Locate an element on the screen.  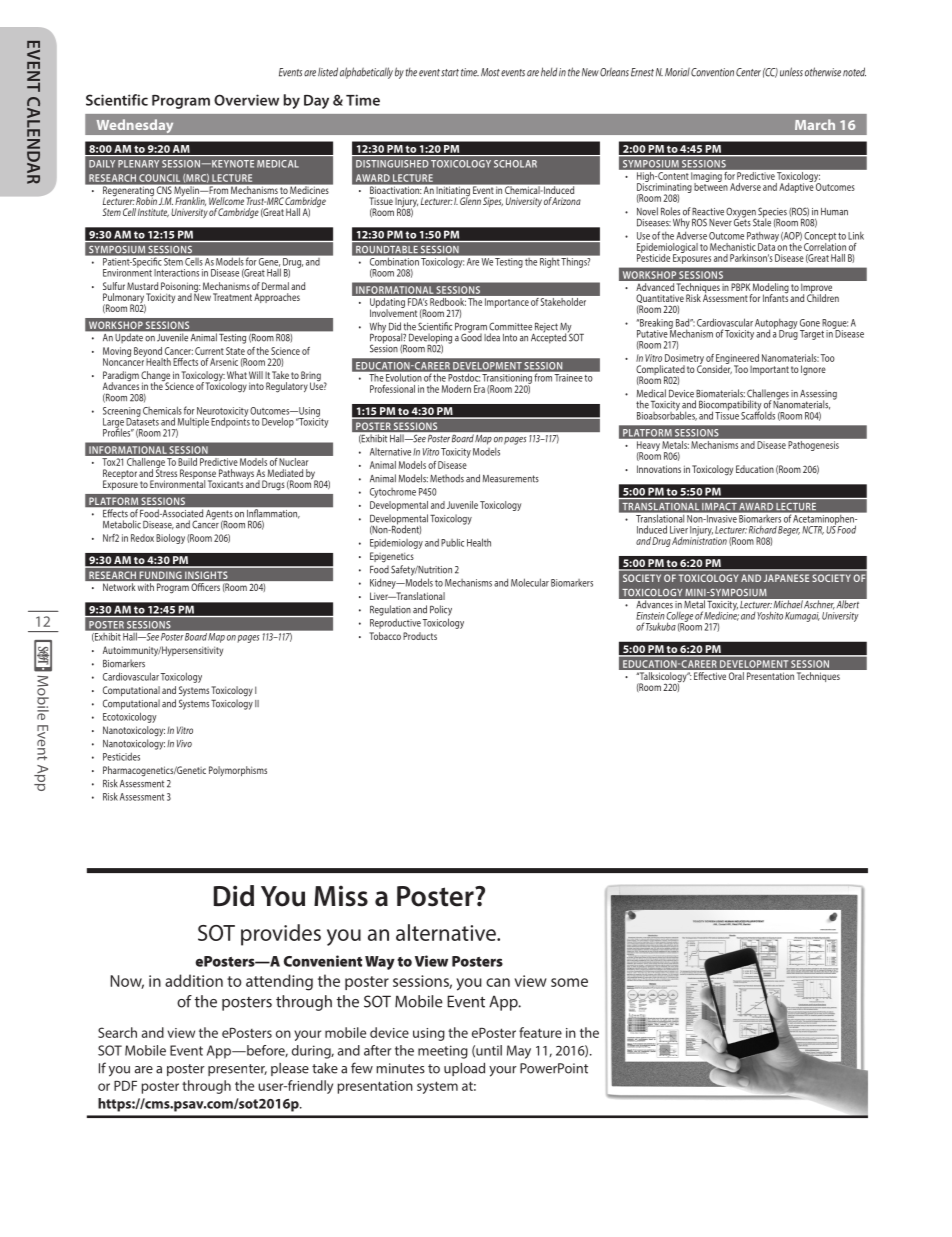
some is located at coordinates (569, 982).
